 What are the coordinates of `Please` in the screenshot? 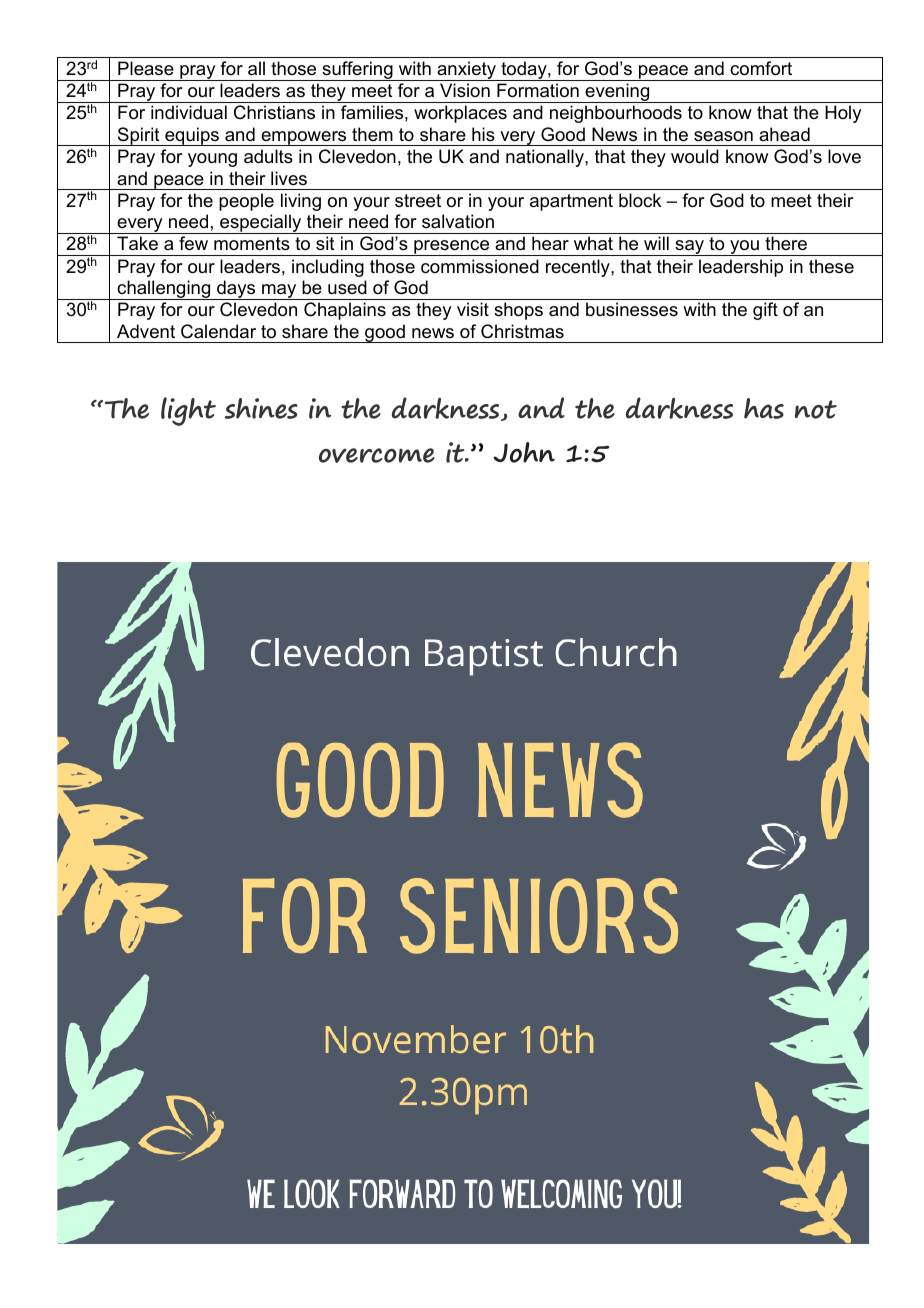 It's located at (146, 68).
